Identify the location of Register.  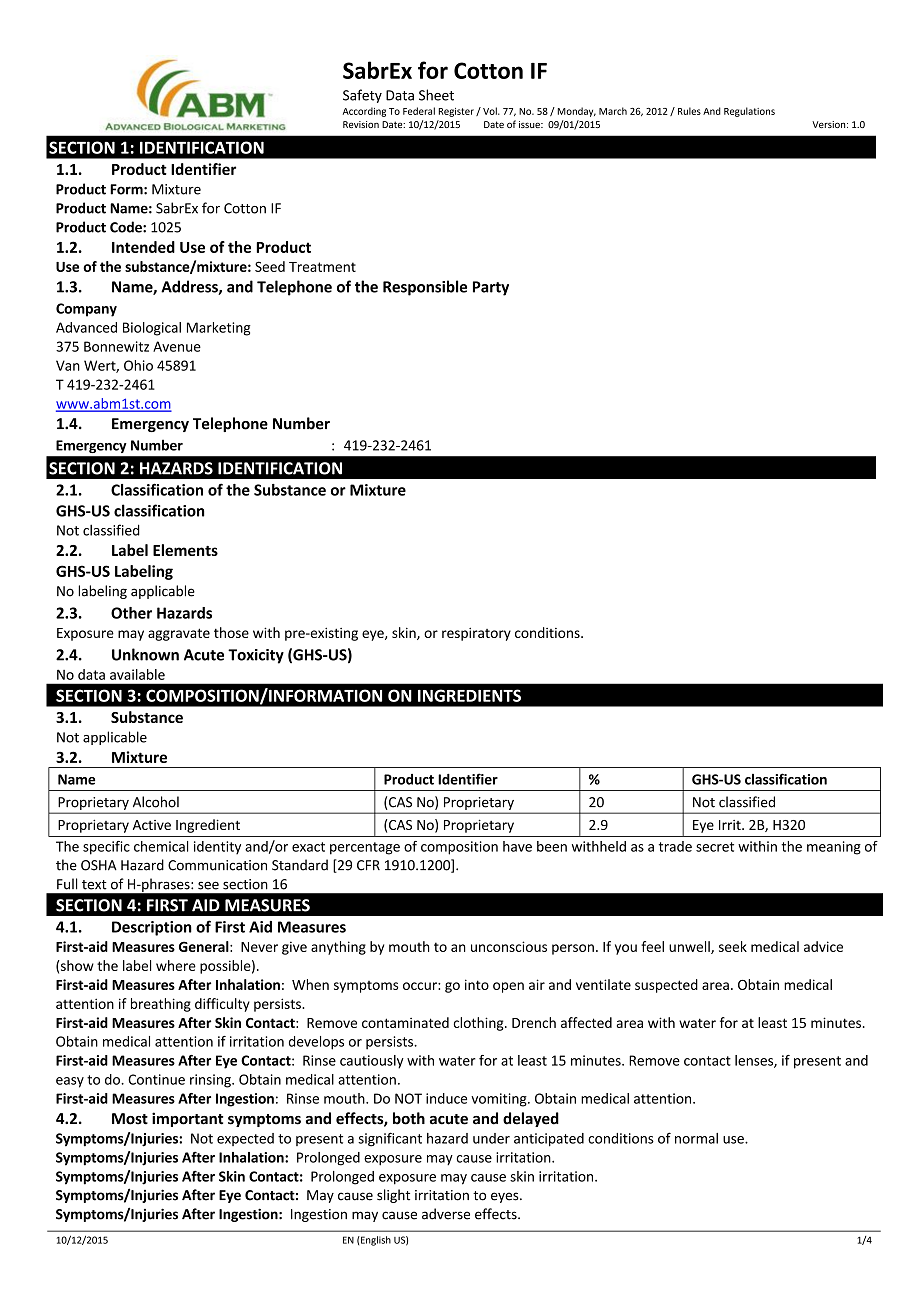
(456, 112).
